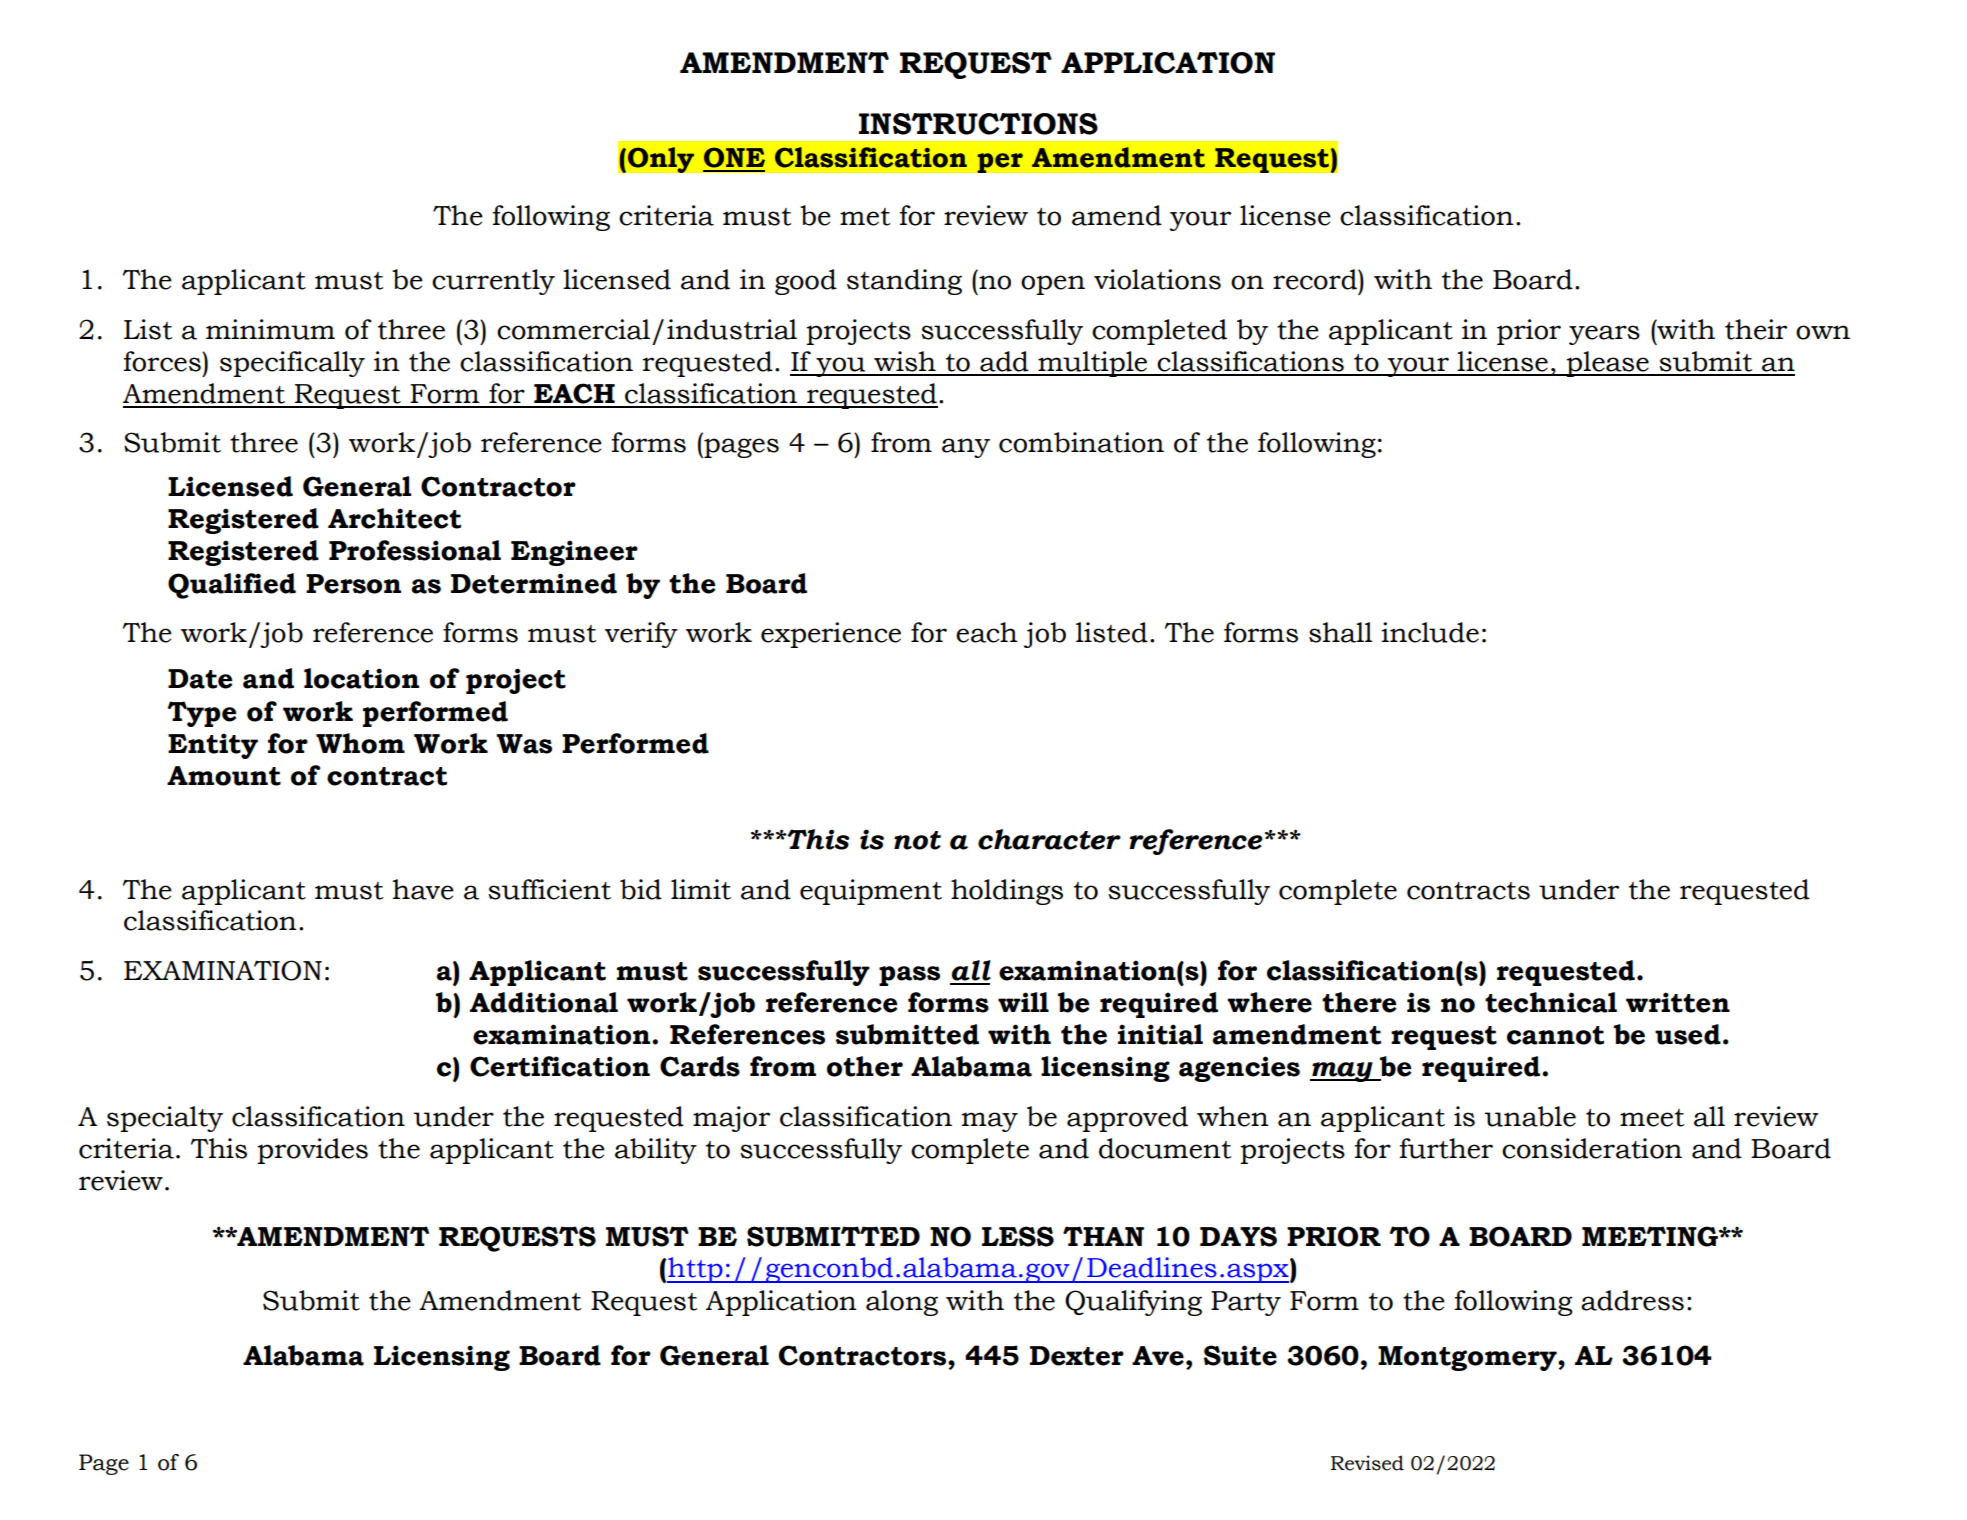 The width and height of the image is (1967, 1520). What do you see at coordinates (1604, 335) in the image?
I see `years` at bounding box center [1604, 335].
